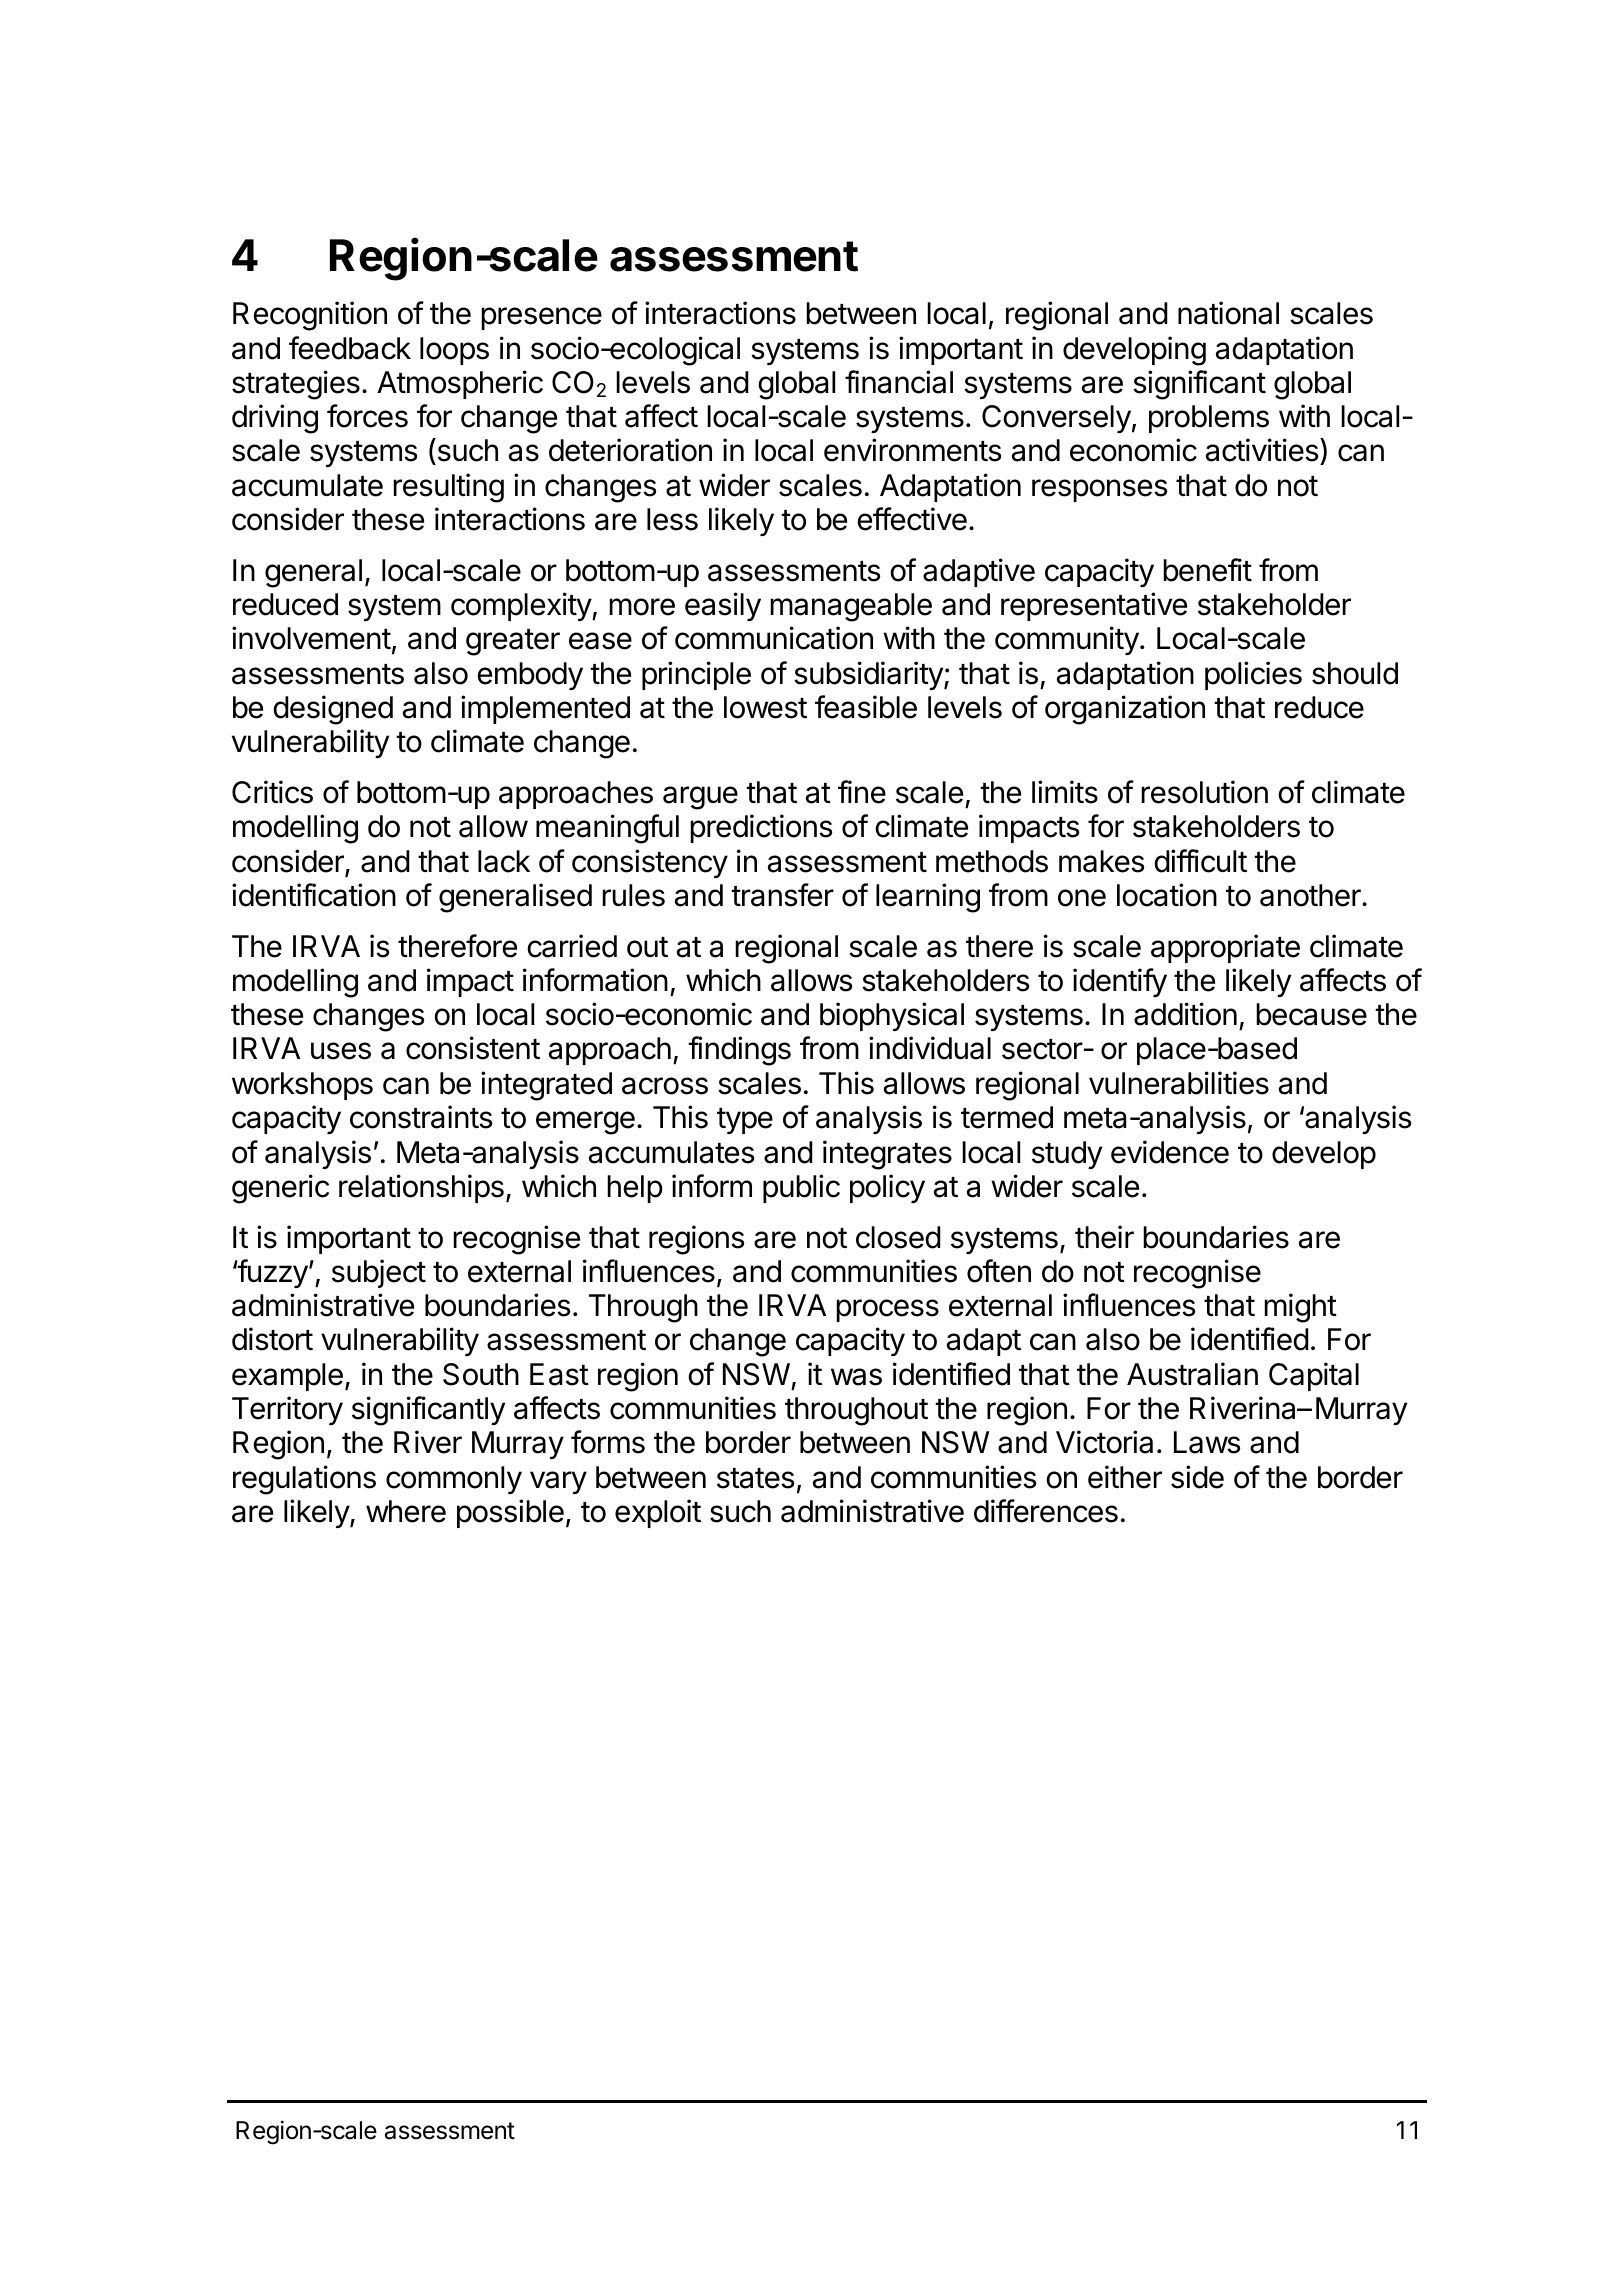 Image resolution: width=1615 pixels, height=2285 pixels. Describe the element at coordinates (454, 1480) in the image. I see `commonly` at that location.
